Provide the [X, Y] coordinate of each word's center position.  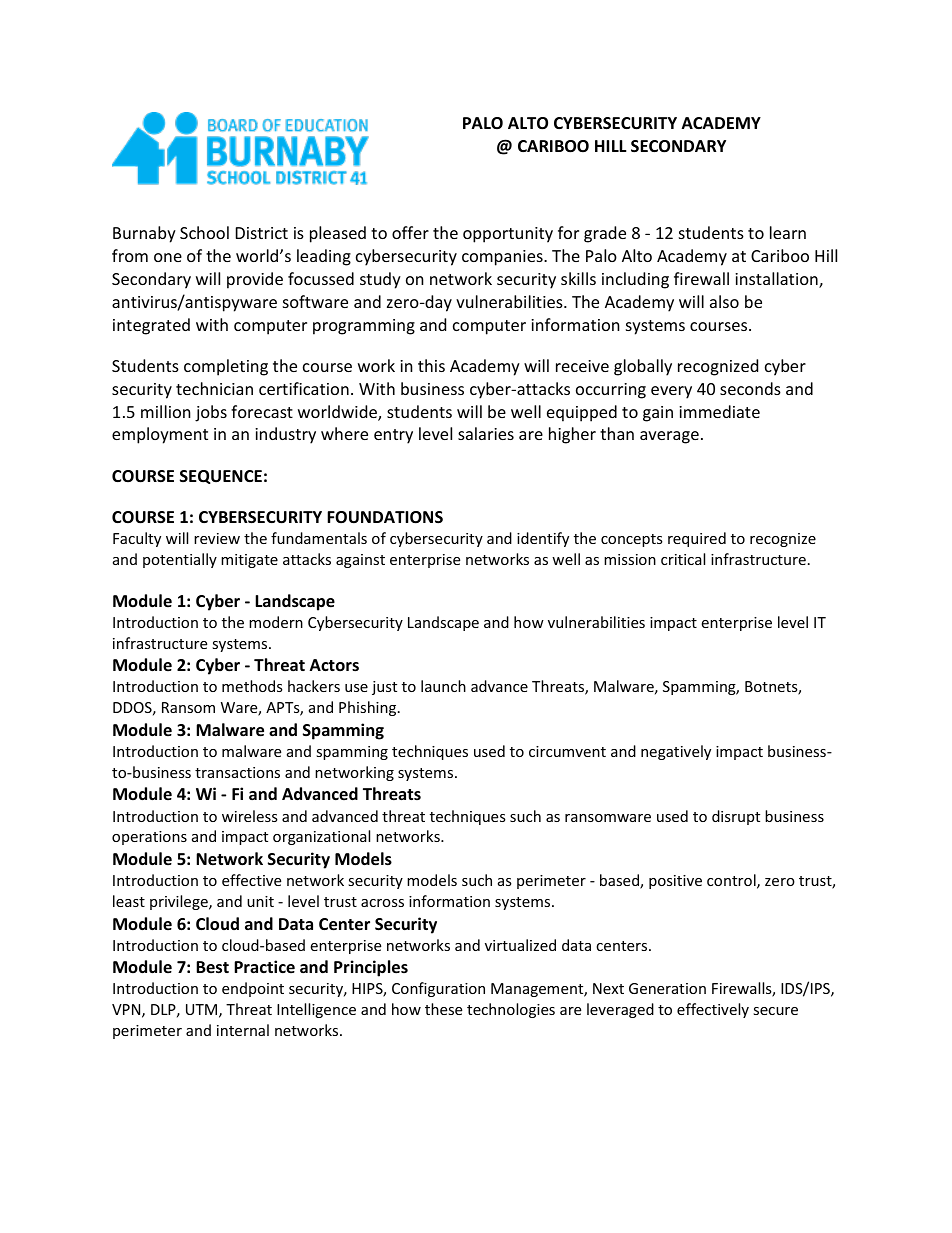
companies [503, 258]
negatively [676, 752]
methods [252, 686]
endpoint [253, 989]
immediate [719, 411]
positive [675, 882]
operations [149, 838]
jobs [211, 413]
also [724, 301]
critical [683, 559]
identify [543, 539]
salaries [486, 433]
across [382, 903]
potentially [180, 560]
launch [443, 686]
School [204, 232]
